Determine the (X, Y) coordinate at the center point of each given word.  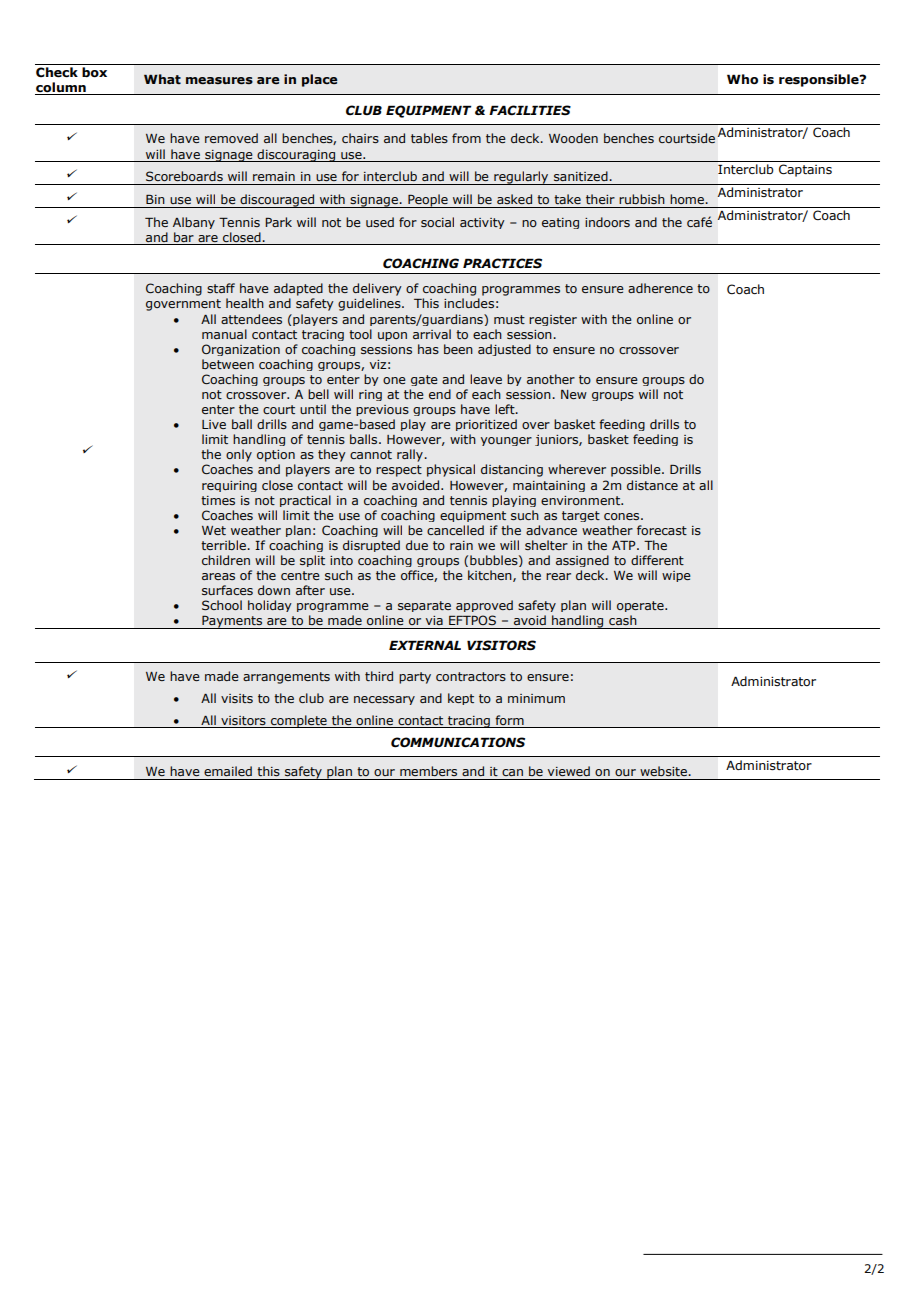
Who (742, 79)
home (688, 199)
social (437, 222)
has (428, 349)
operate (641, 606)
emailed (228, 771)
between (228, 364)
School (222, 605)
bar (184, 237)
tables (429, 138)
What (162, 79)
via (434, 620)
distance (652, 485)
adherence (660, 288)
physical (451, 470)
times (218, 500)
